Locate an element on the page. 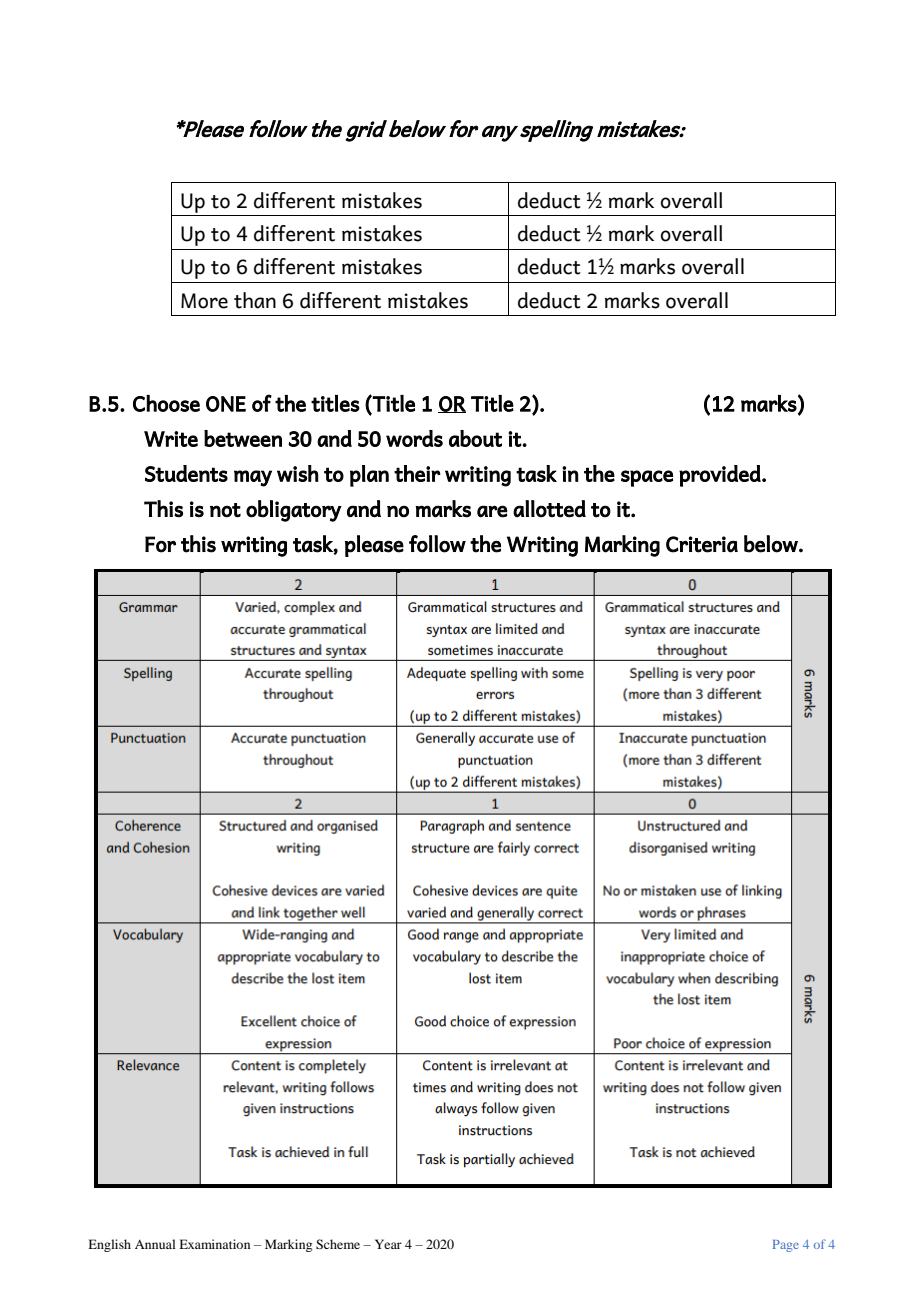 This image has height=1308, width=924. More is located at coordinates (204, 301).
